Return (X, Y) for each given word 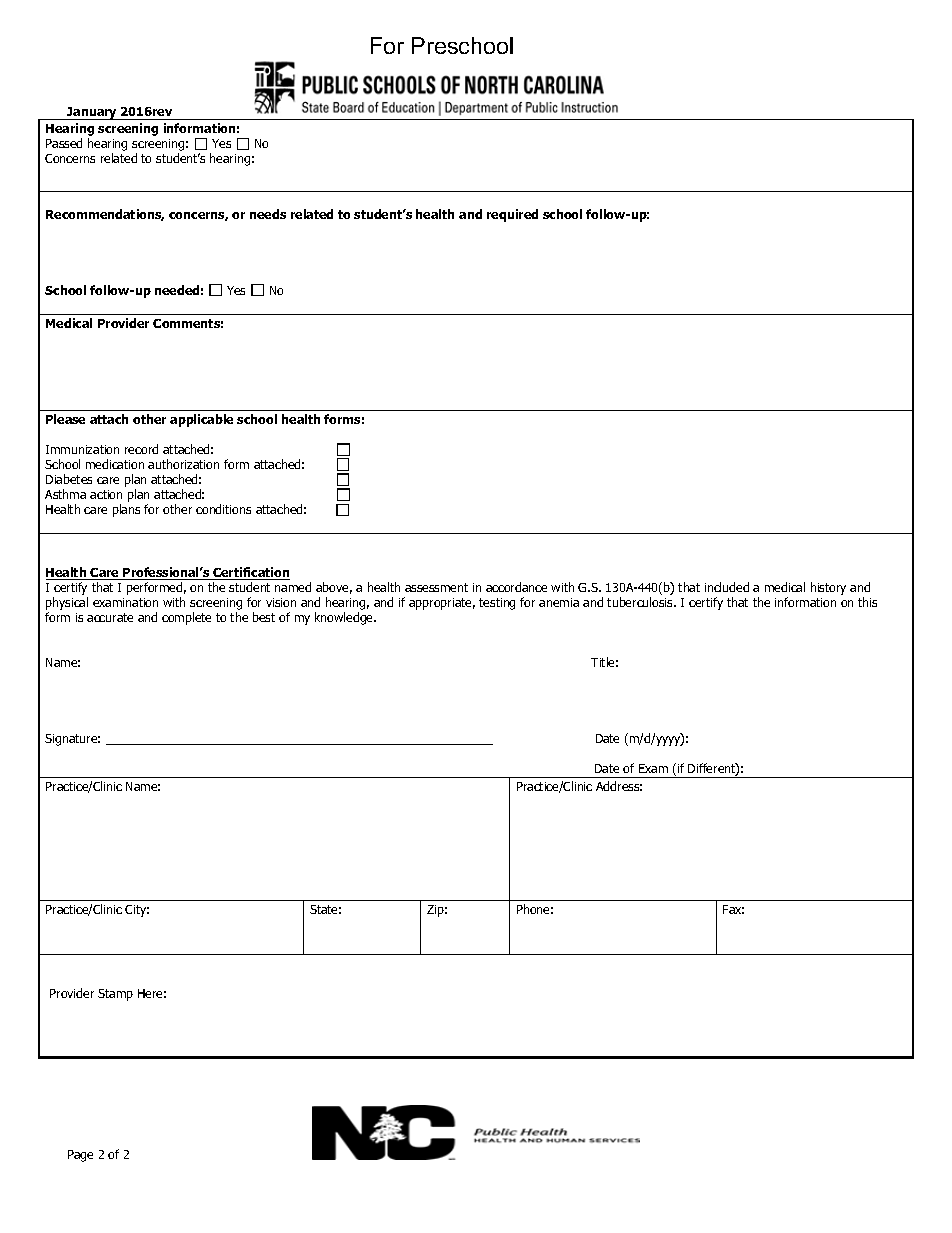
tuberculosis (641, 602)
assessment (436, 587)
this (867, 602)
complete (186, 618)
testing (497, 604)
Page (80, 1156)
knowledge (345, 618)
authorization (183, 464)
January (92, 113)
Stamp (115, 995)
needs (268, 214)
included (727, 587)
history (828, 588)
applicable (201, 420)
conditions (223, 509)
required (512, 215)
